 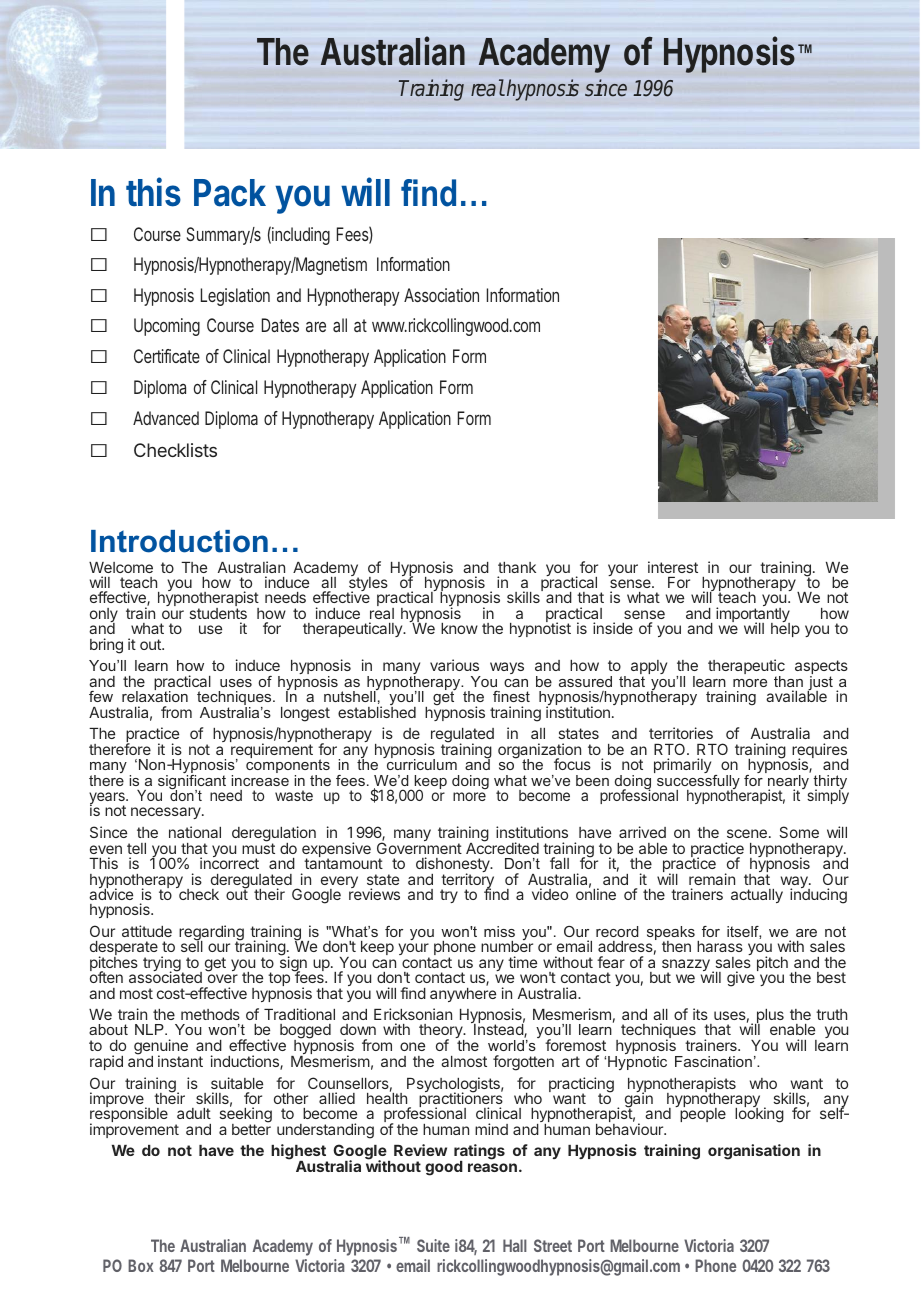 What do you see at coordinates (681, 733) in the page?
I see `territories` at bounding box center [681, 733].
